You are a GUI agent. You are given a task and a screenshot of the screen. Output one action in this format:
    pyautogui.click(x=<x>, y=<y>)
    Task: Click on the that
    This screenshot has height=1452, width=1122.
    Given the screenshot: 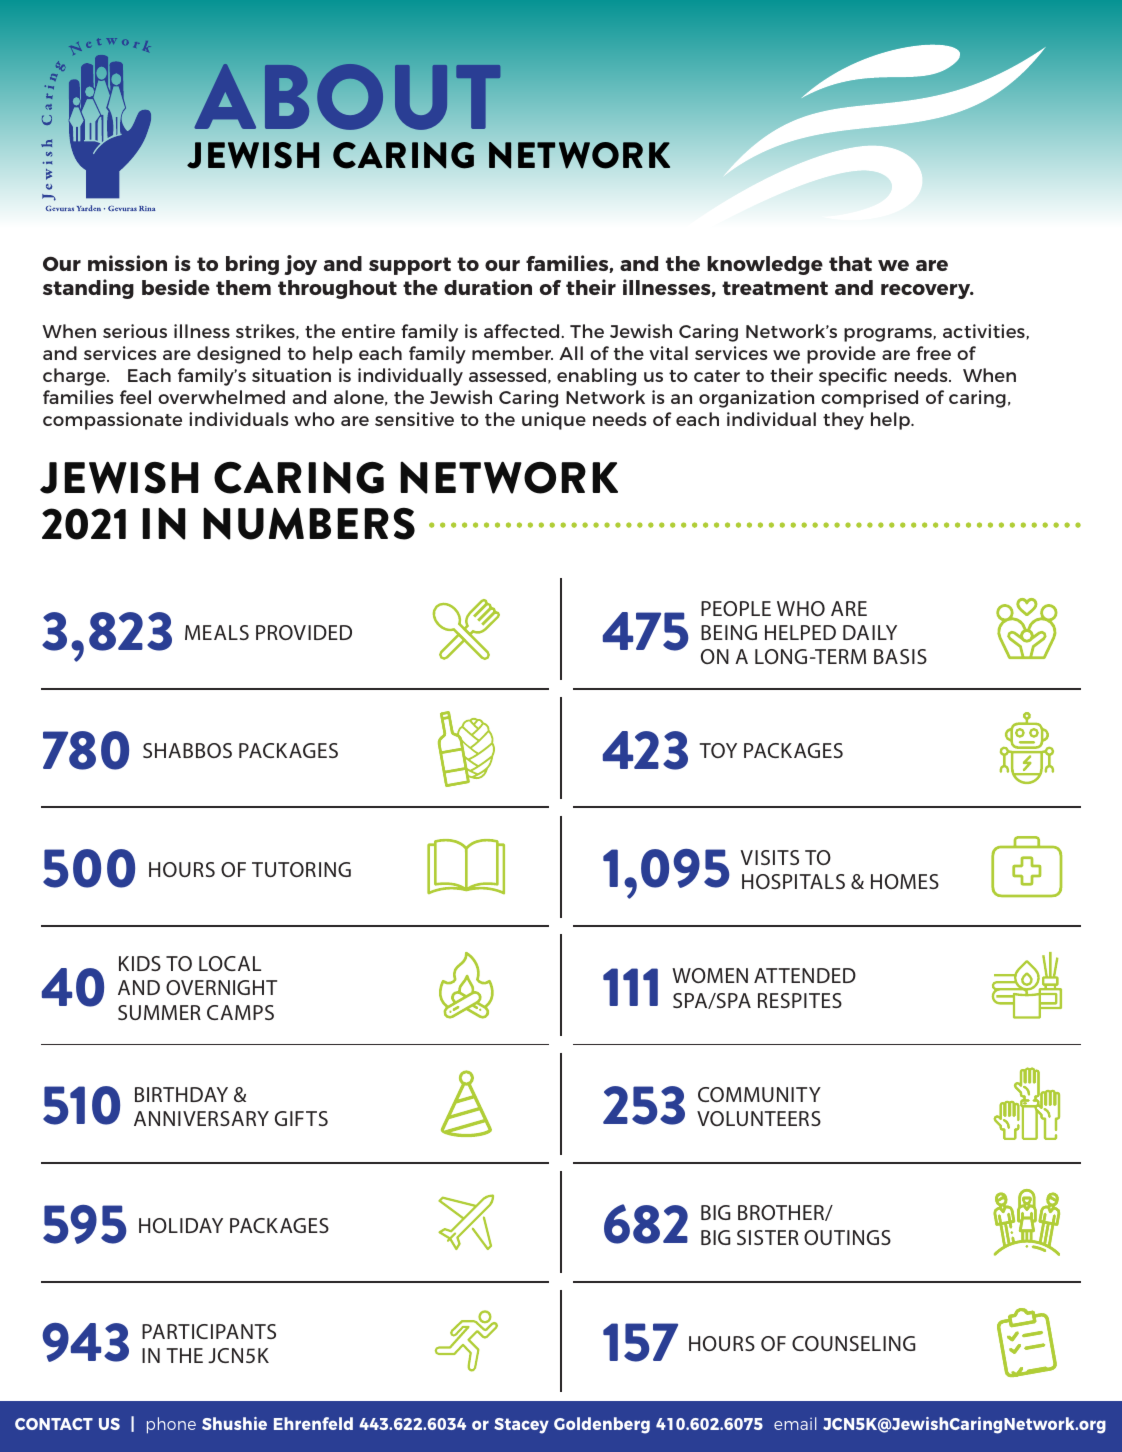 What is the action you would take?
    pyautogui.click(x=850, y=263)
